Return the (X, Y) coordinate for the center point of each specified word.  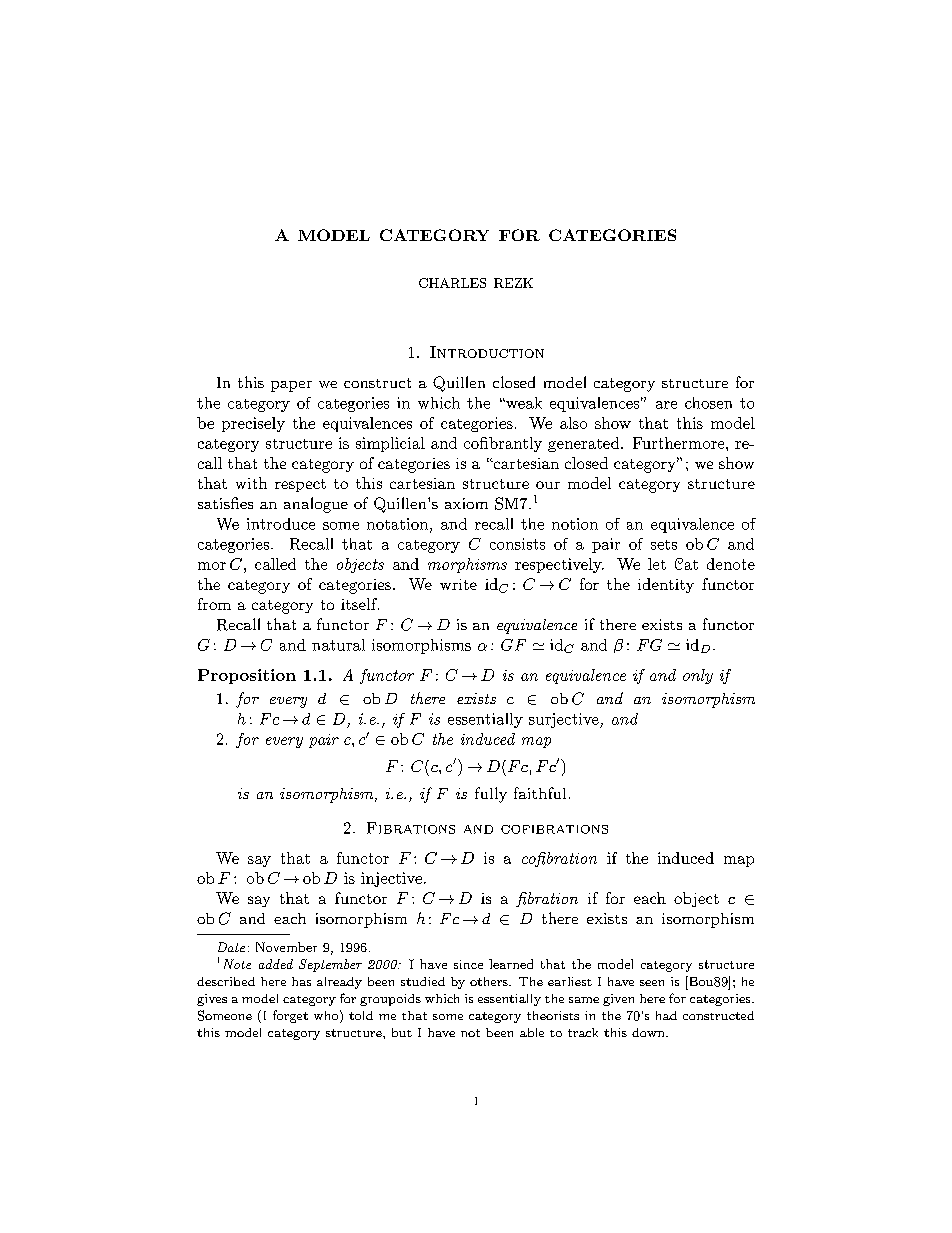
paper (291, 386)
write (458, 584)
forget (290, 1016)
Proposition (247, 676)
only (698, 676)
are (666, 405)
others (490, 981)
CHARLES (452, 283)
